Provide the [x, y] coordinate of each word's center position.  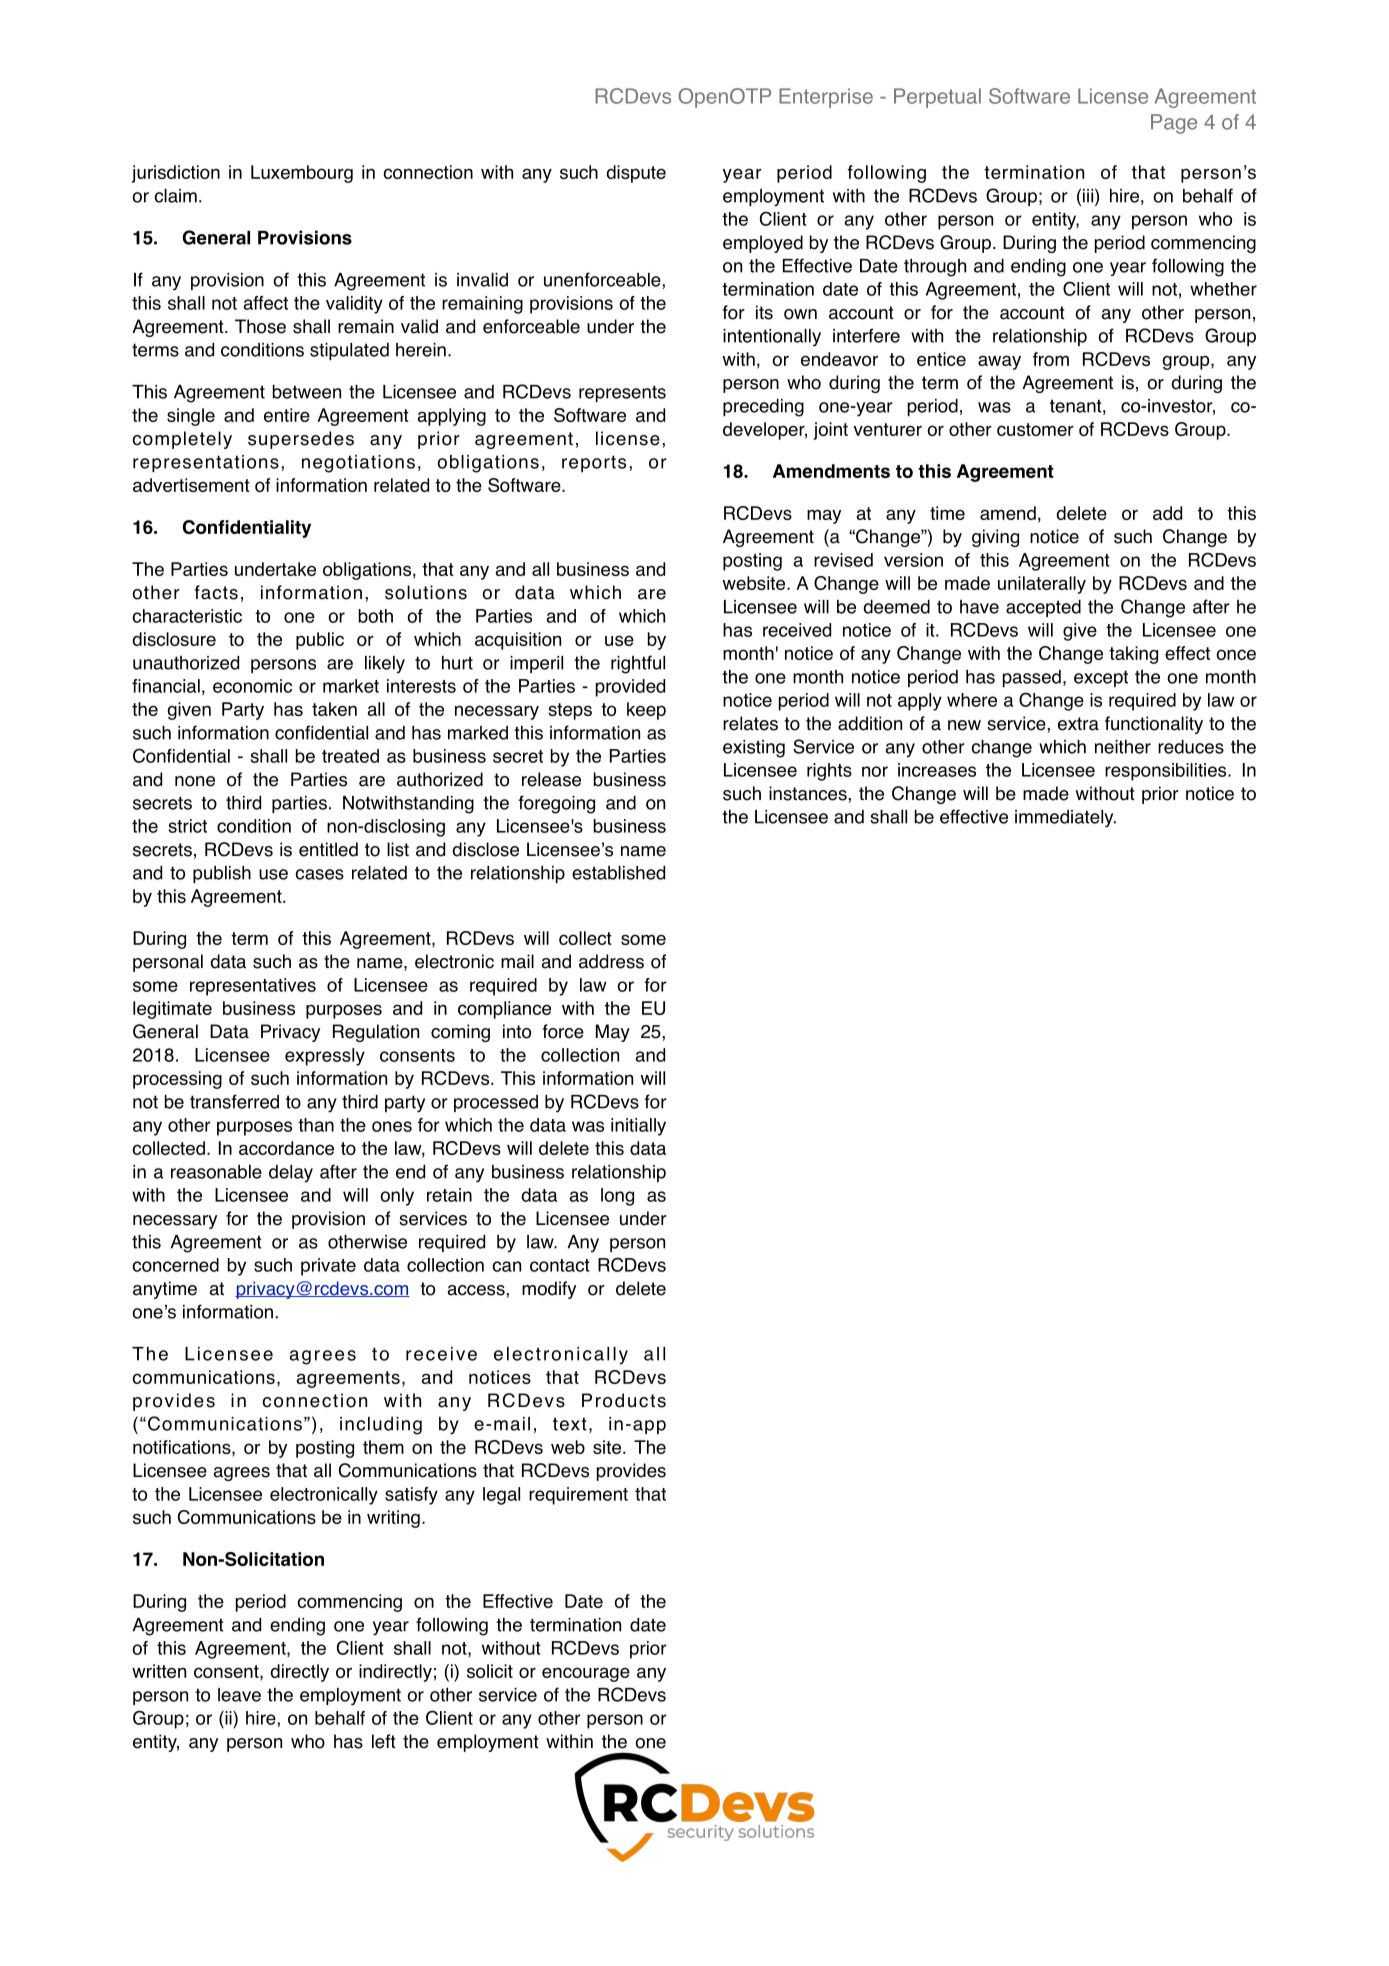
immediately [1065, 819]
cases [319, 874]
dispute [636, 174]
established [618, 873]
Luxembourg [302, 174]
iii [1088, 196]
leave [239, 1695]
